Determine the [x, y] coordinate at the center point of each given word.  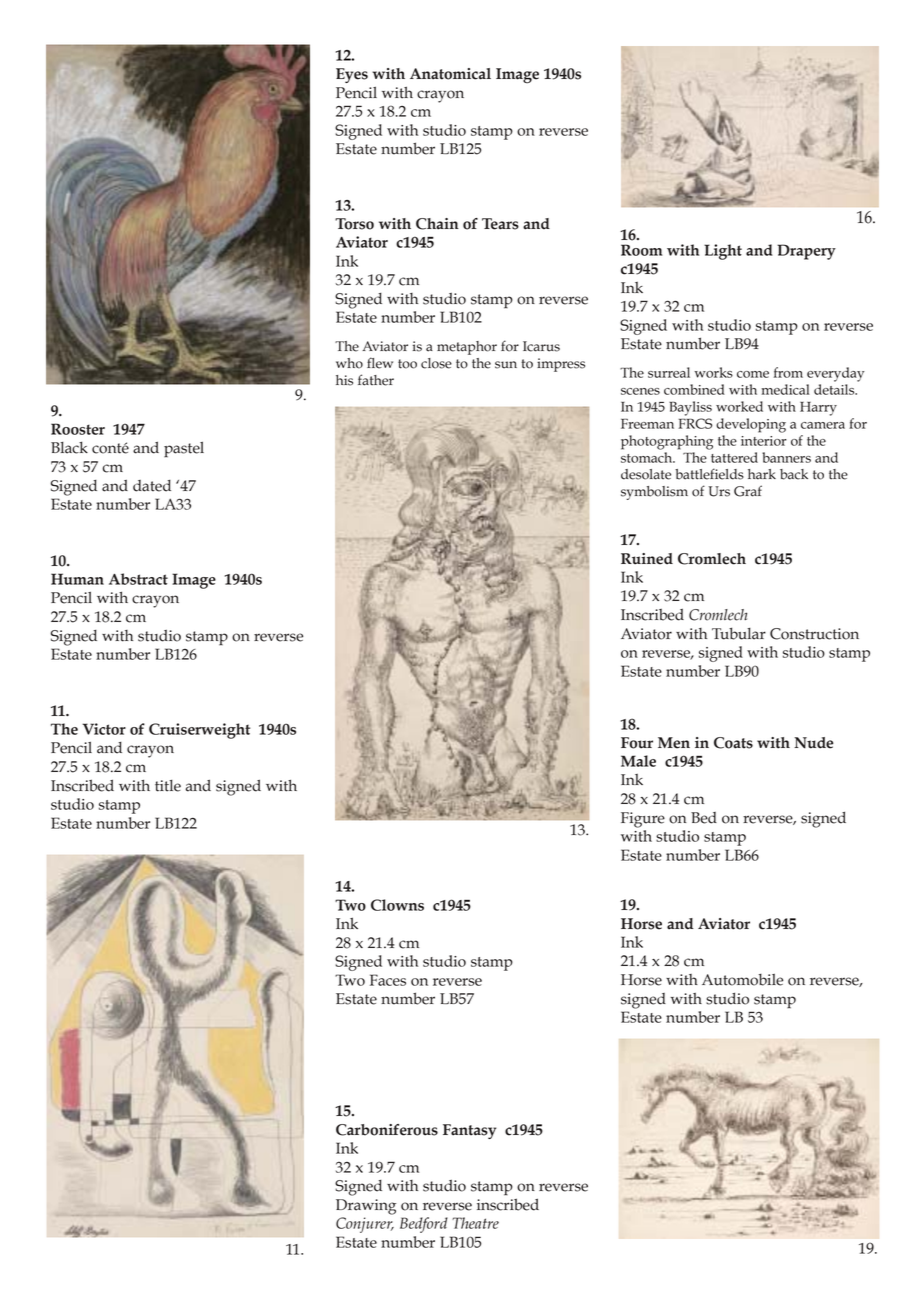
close [436, 363]
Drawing [366, 1207]
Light [723, 252]
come [753, 374]
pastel [184, 449]
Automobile [742, 980]
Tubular [739, 633]
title [168, 786]
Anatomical [450, 74]
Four [637, 743]
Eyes [352, 75]
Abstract [138, 579]
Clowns [397, 905]
